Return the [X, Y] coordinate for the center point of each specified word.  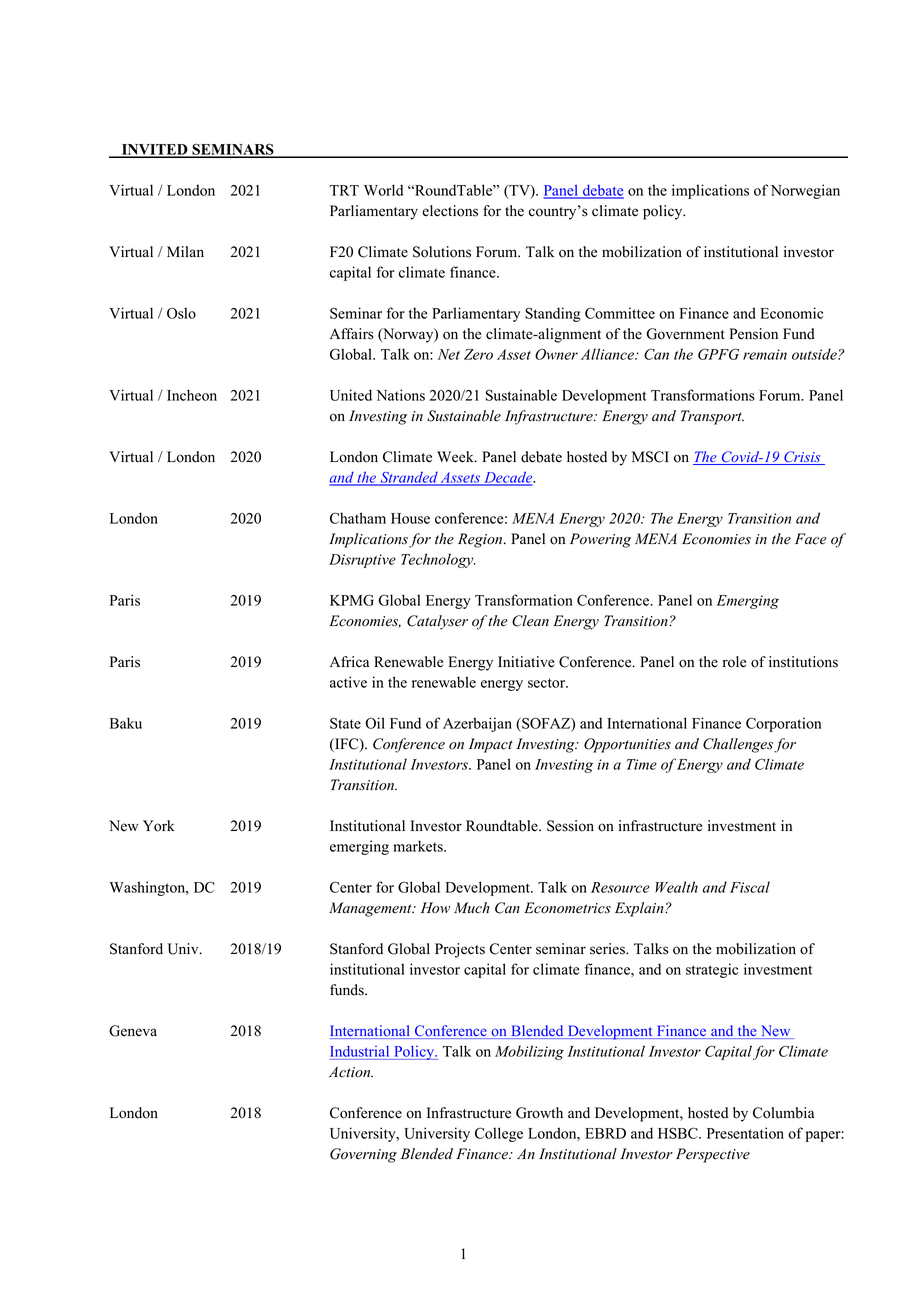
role [734, 662]
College [499, 1134]
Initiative [526, 662]
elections [450, 211]
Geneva [133, 1031]
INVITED [154, 150]
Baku [126, 723]
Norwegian [805, 191]
